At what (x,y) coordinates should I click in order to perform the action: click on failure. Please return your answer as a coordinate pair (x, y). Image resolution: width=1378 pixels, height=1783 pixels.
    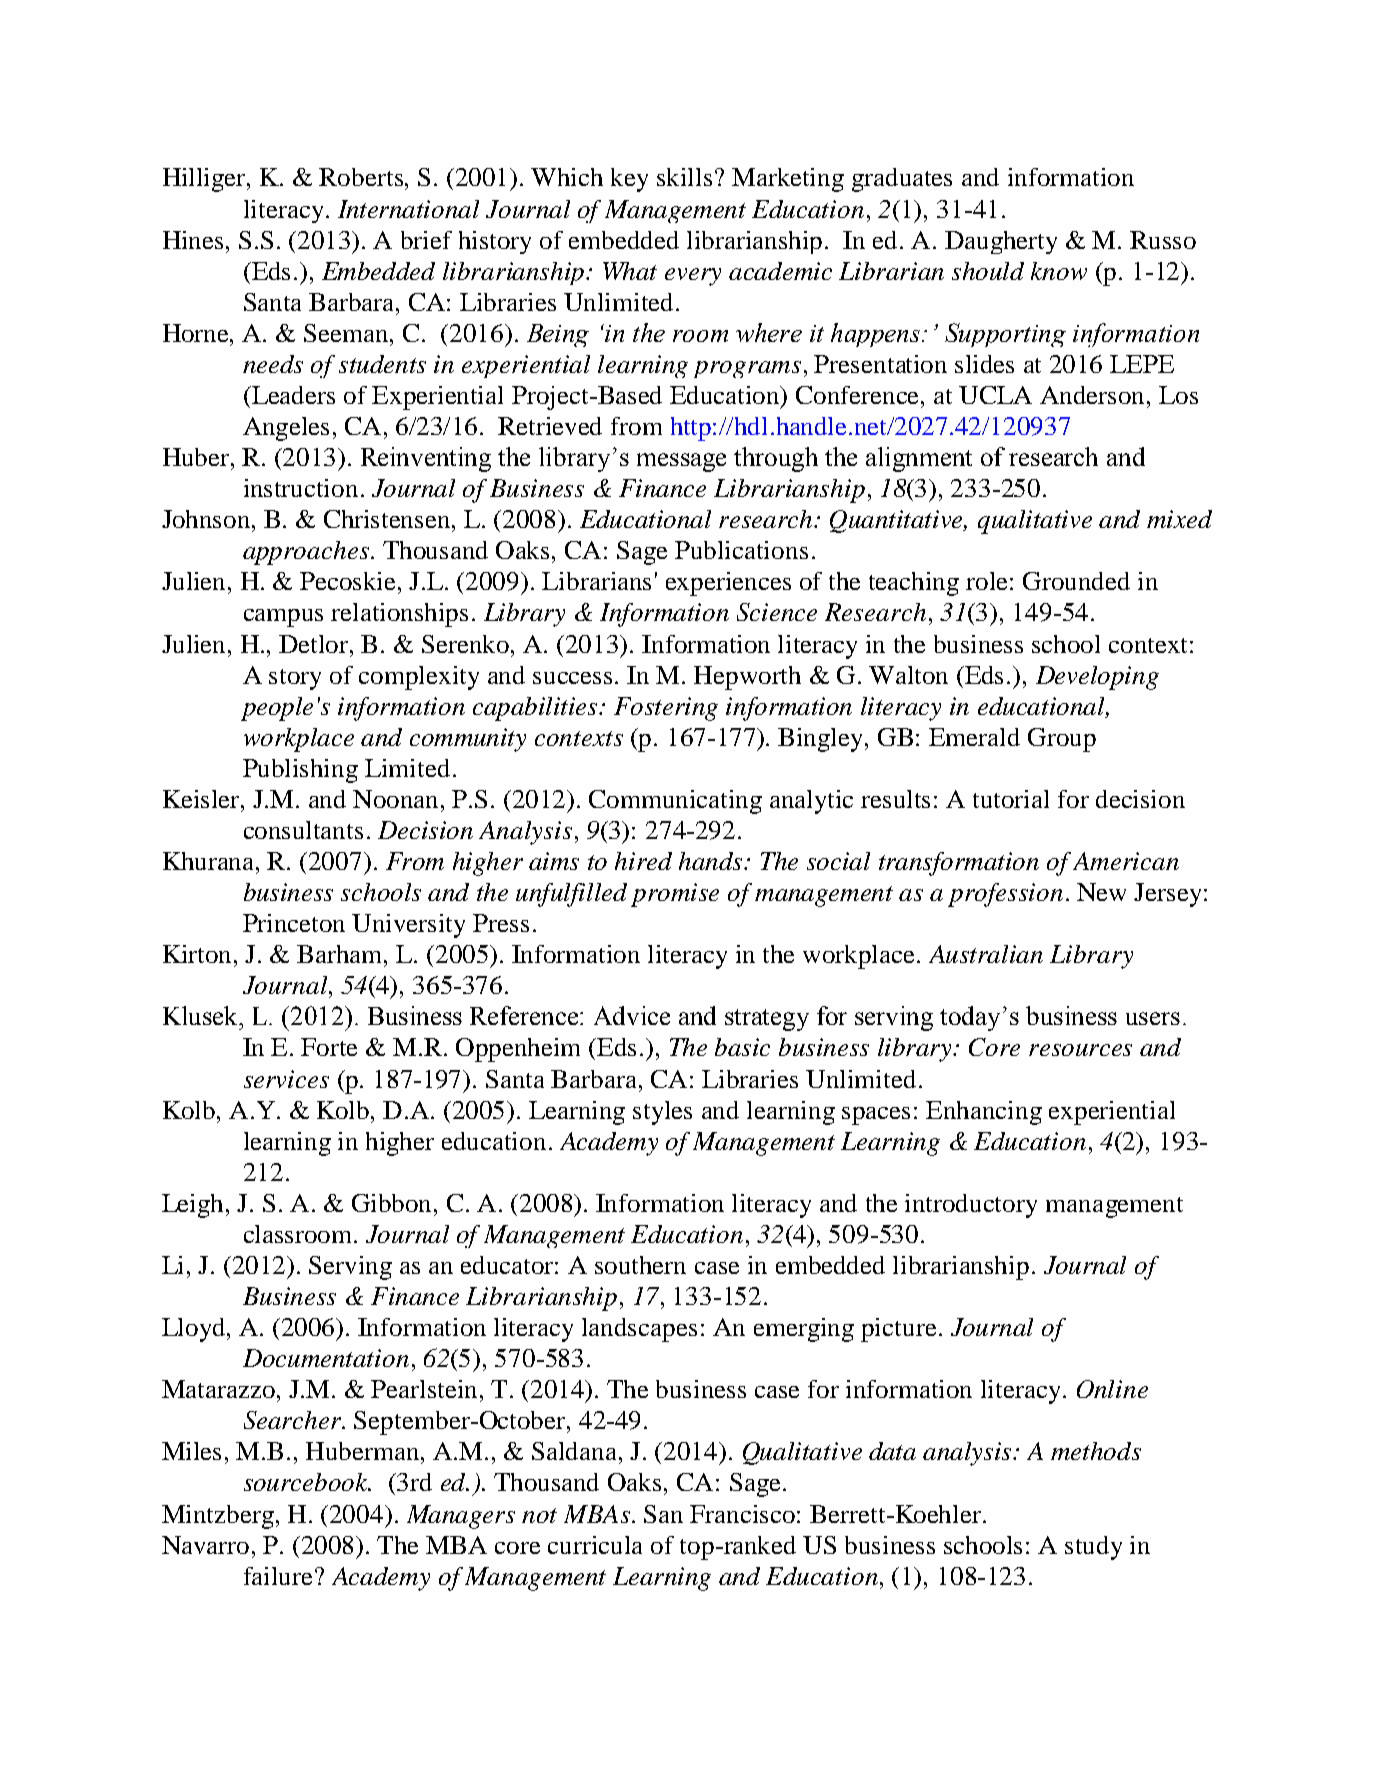
    Looking at the image, I should click on (278, 1576).
